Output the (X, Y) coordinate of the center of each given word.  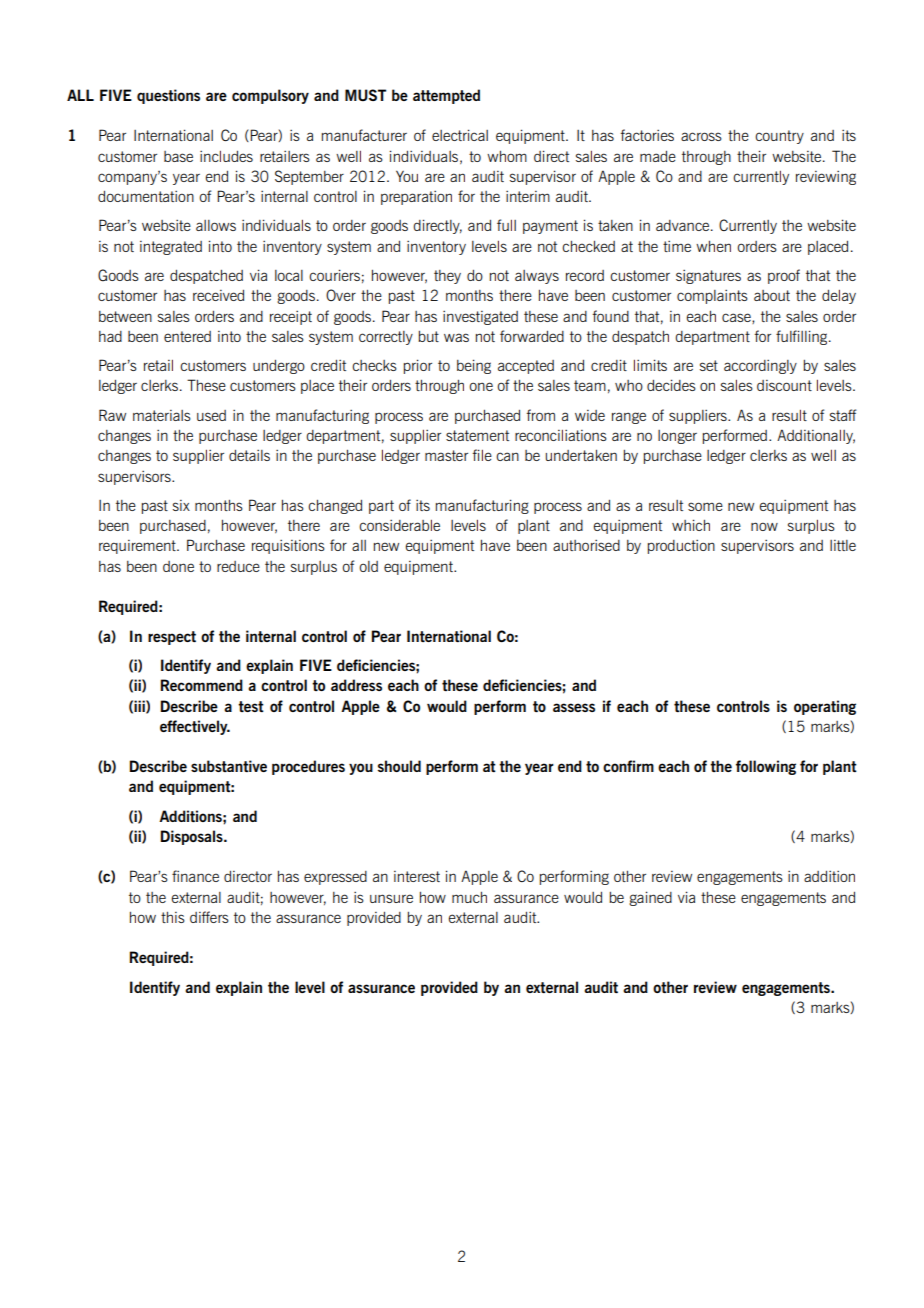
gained (650, 898)
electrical (460, 135)
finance (195, 876)
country (779, 137)
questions (168, 96)
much (469, 897)
